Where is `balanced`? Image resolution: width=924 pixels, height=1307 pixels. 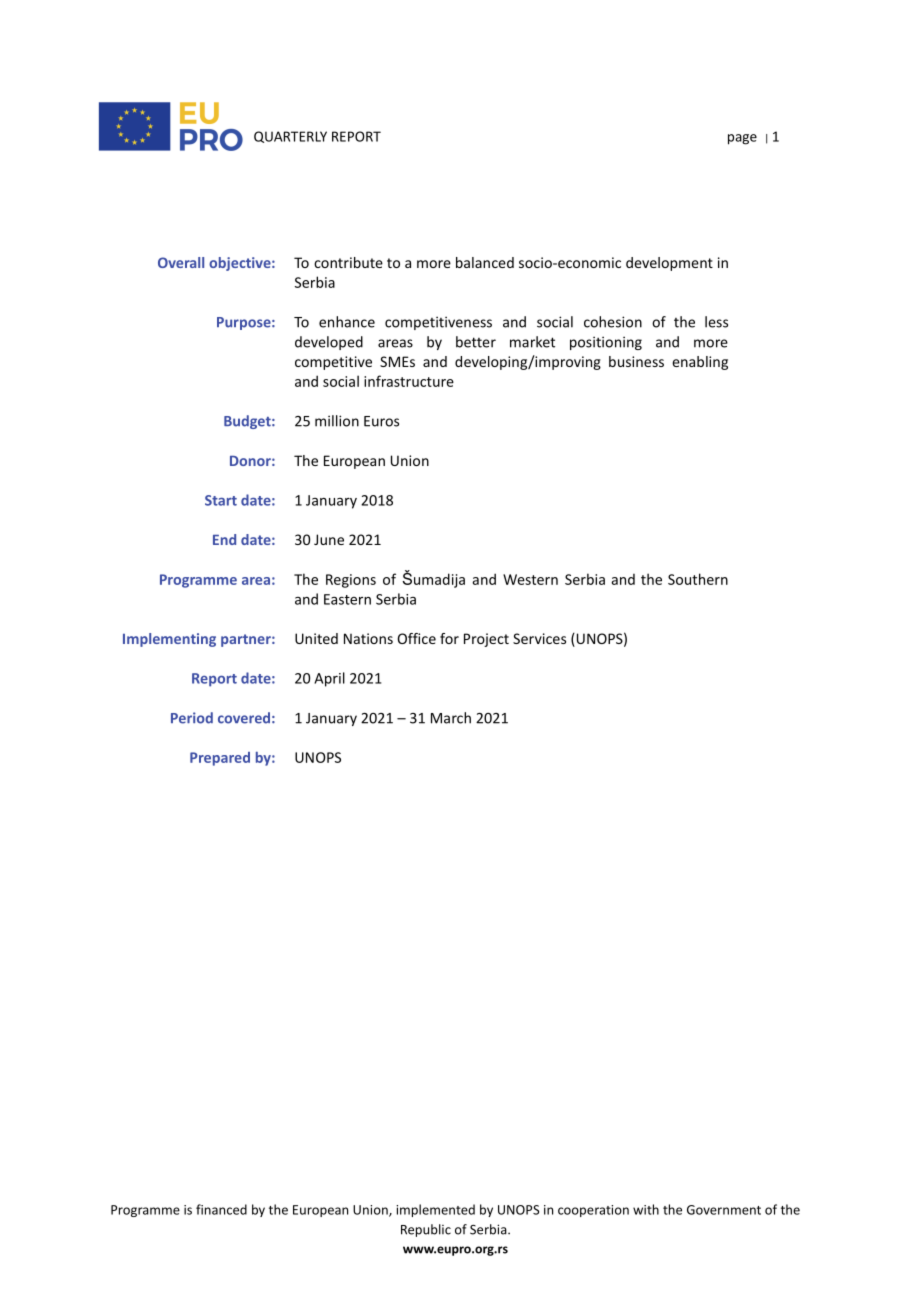 balanced is located at coordinates (485, 262).
